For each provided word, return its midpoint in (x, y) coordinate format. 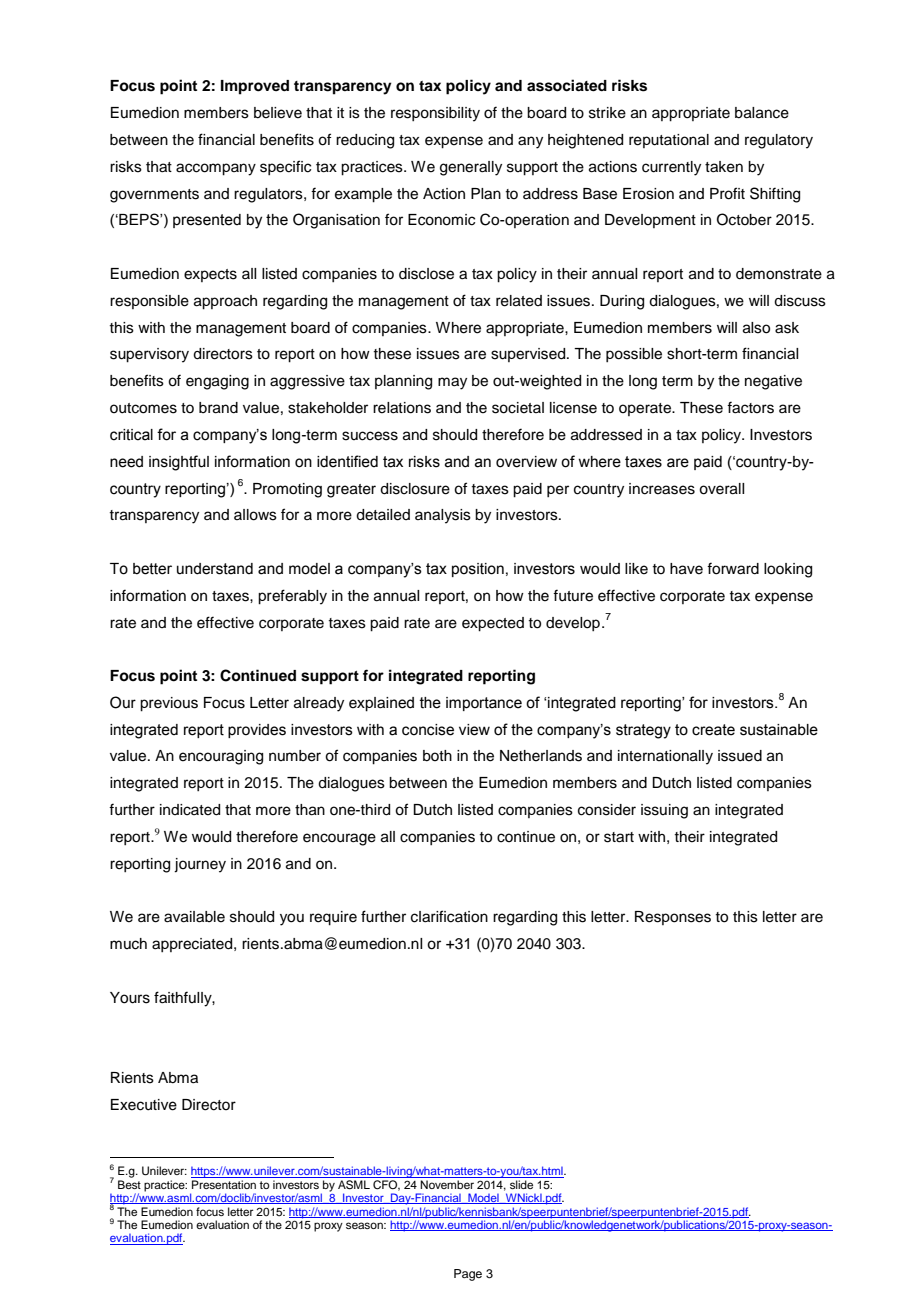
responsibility (435, 114)
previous (169, 704)
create (713, 730)
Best (129, 1184)
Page (468, 1275)
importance (484, 704)
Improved (255, 87)
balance (762, 113)
